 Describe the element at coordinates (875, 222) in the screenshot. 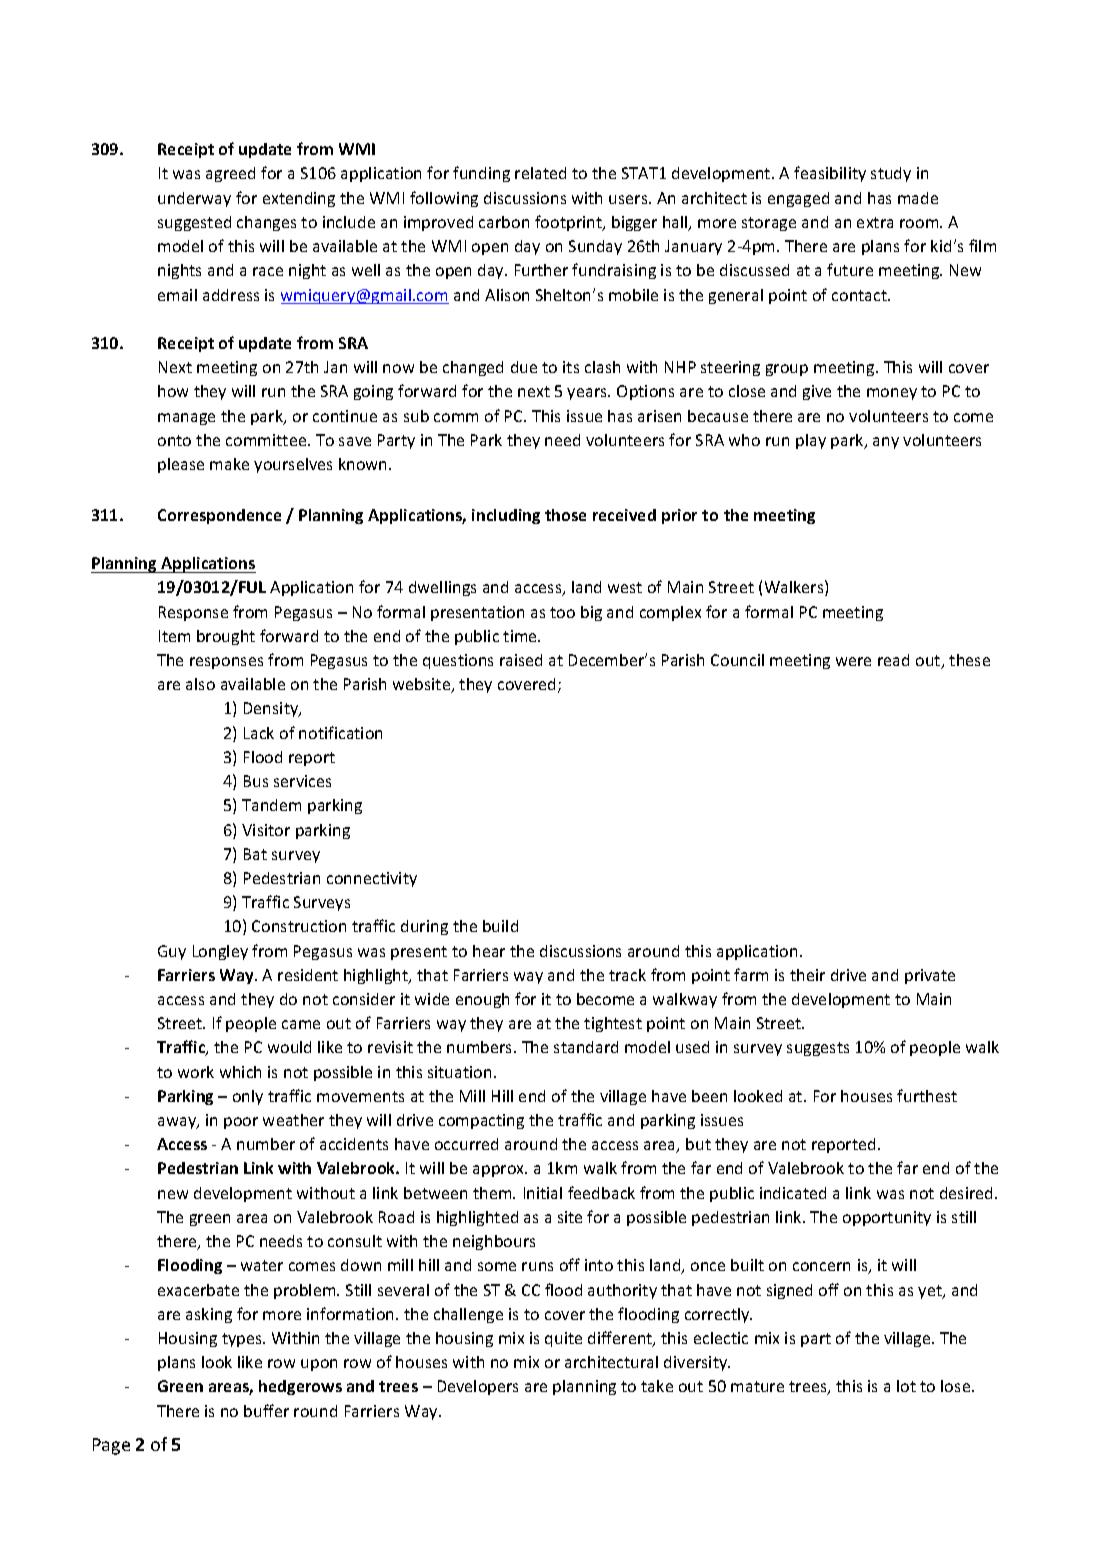

I see `extra` at that location.
